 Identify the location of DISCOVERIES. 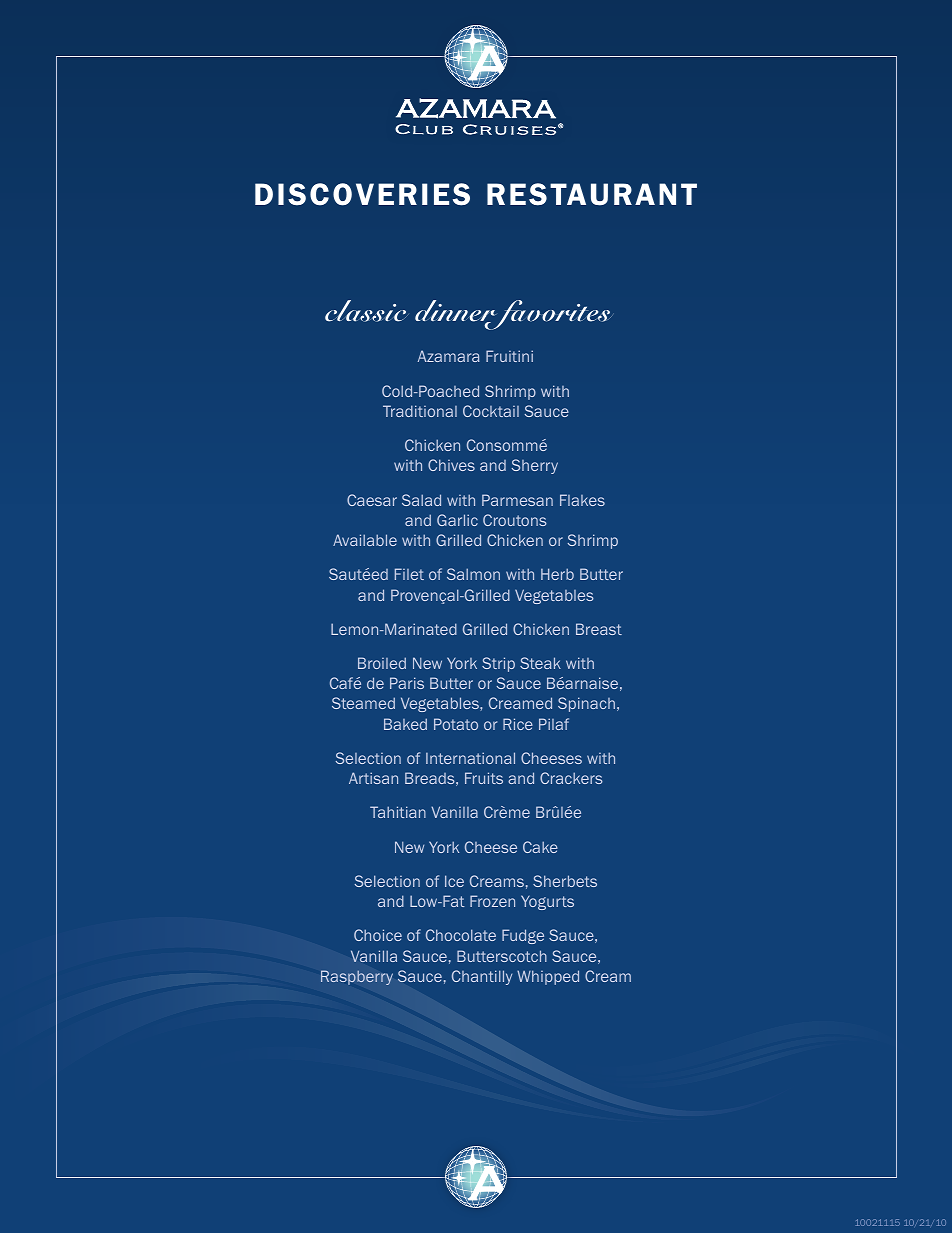
(362, 194).
